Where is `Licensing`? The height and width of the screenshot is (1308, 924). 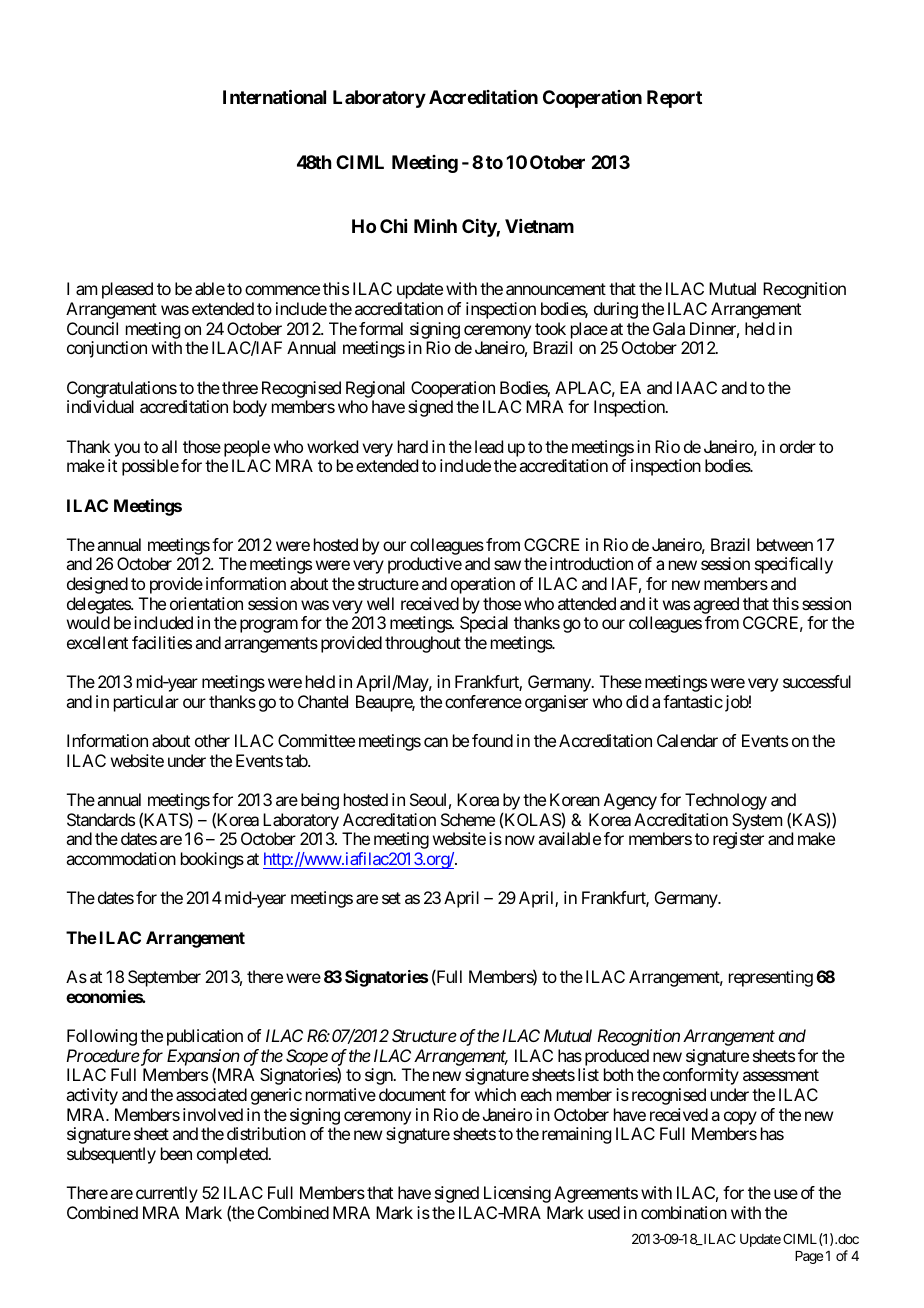 Licensing is located at coordinates (517, 1194).
